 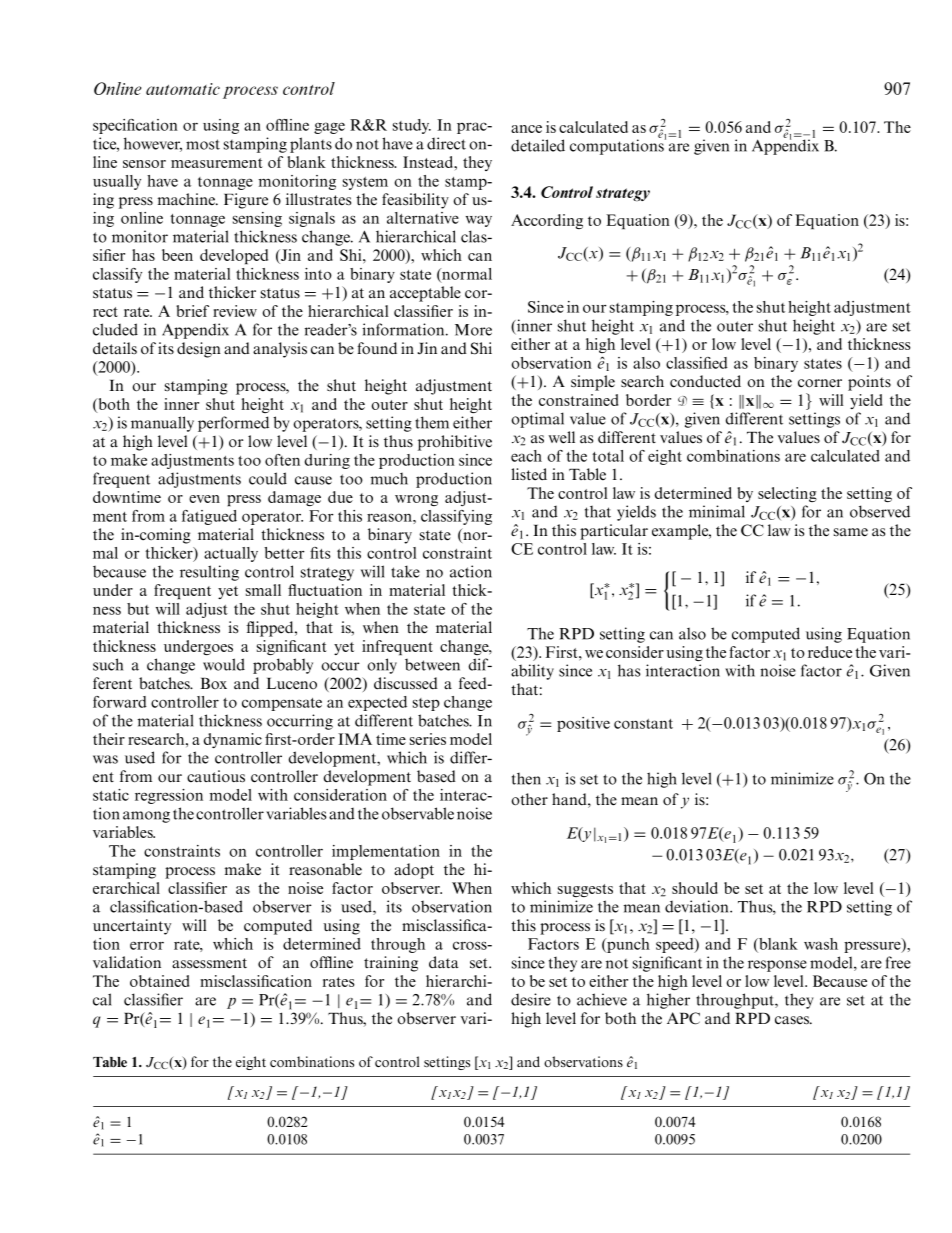 I want to click on design, so click(x=199, y=350).
